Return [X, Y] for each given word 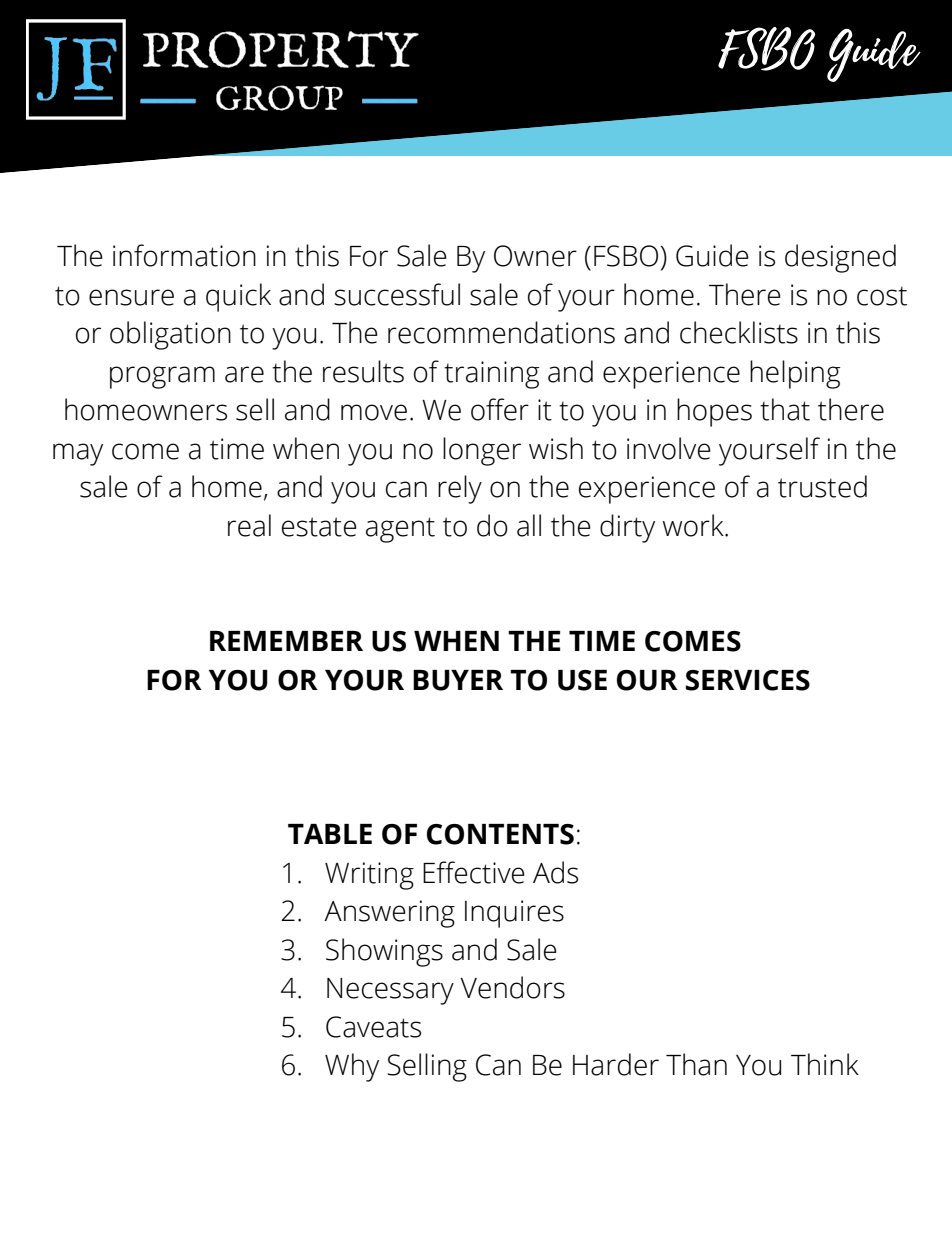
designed [840, 258]
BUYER [458, 680]
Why [352, 1067]
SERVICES [748, 680]
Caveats [373, 1027]
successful [397, 294]
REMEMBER [286, 641]
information [184, 255]
